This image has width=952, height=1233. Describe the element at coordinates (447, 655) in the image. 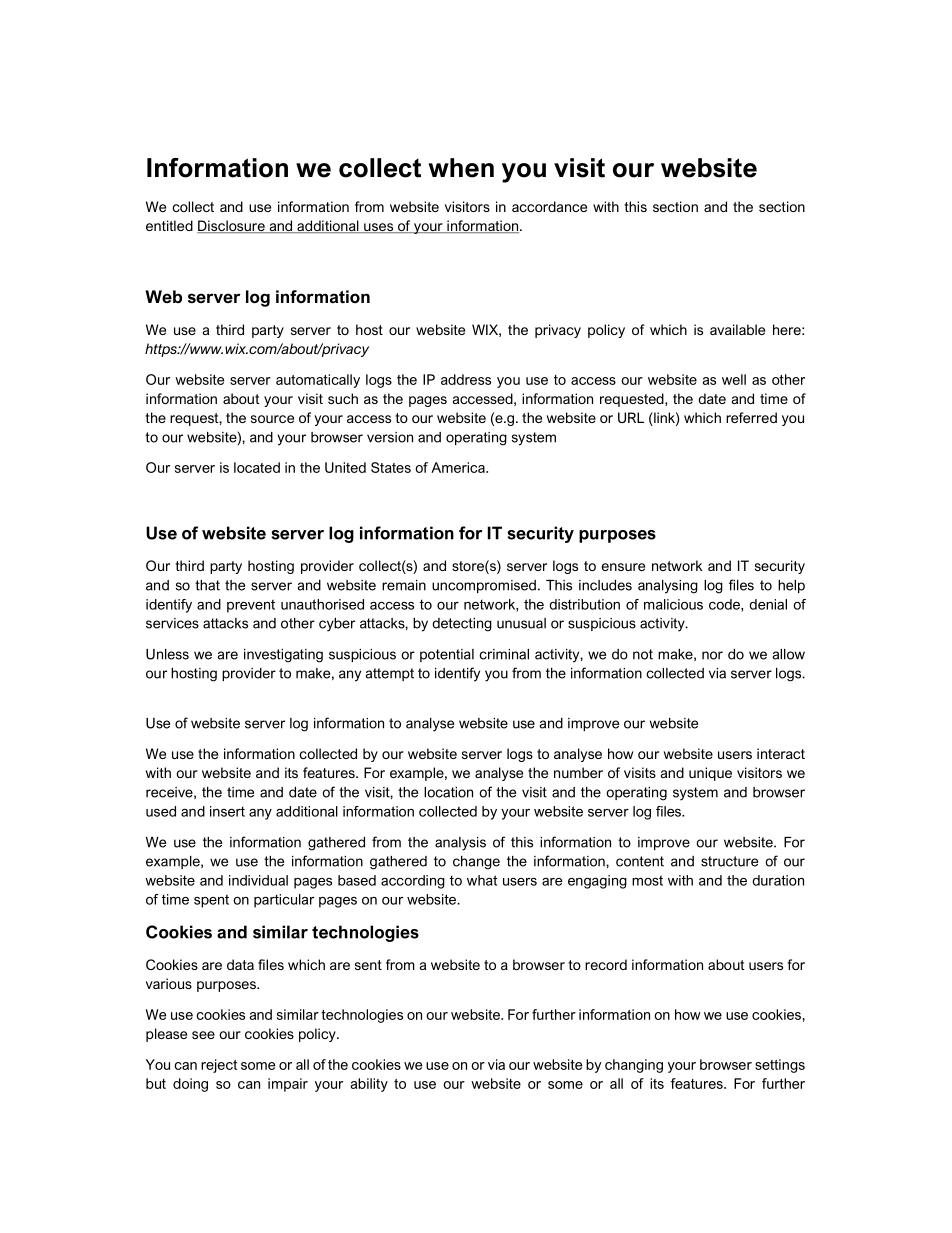

I see `potential` at that location.
